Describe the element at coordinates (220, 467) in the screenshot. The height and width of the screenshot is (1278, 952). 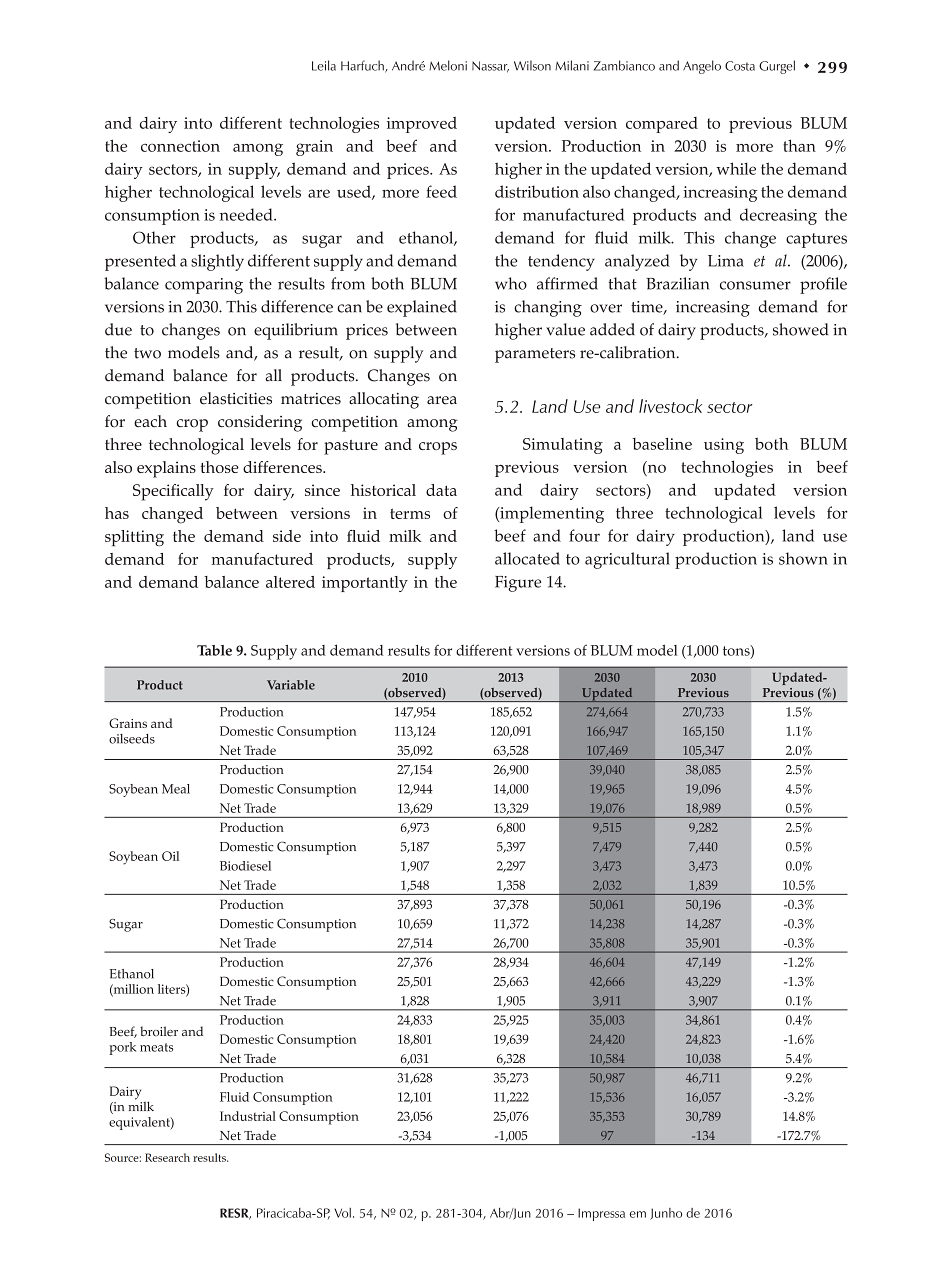
I see `those` at that location.
